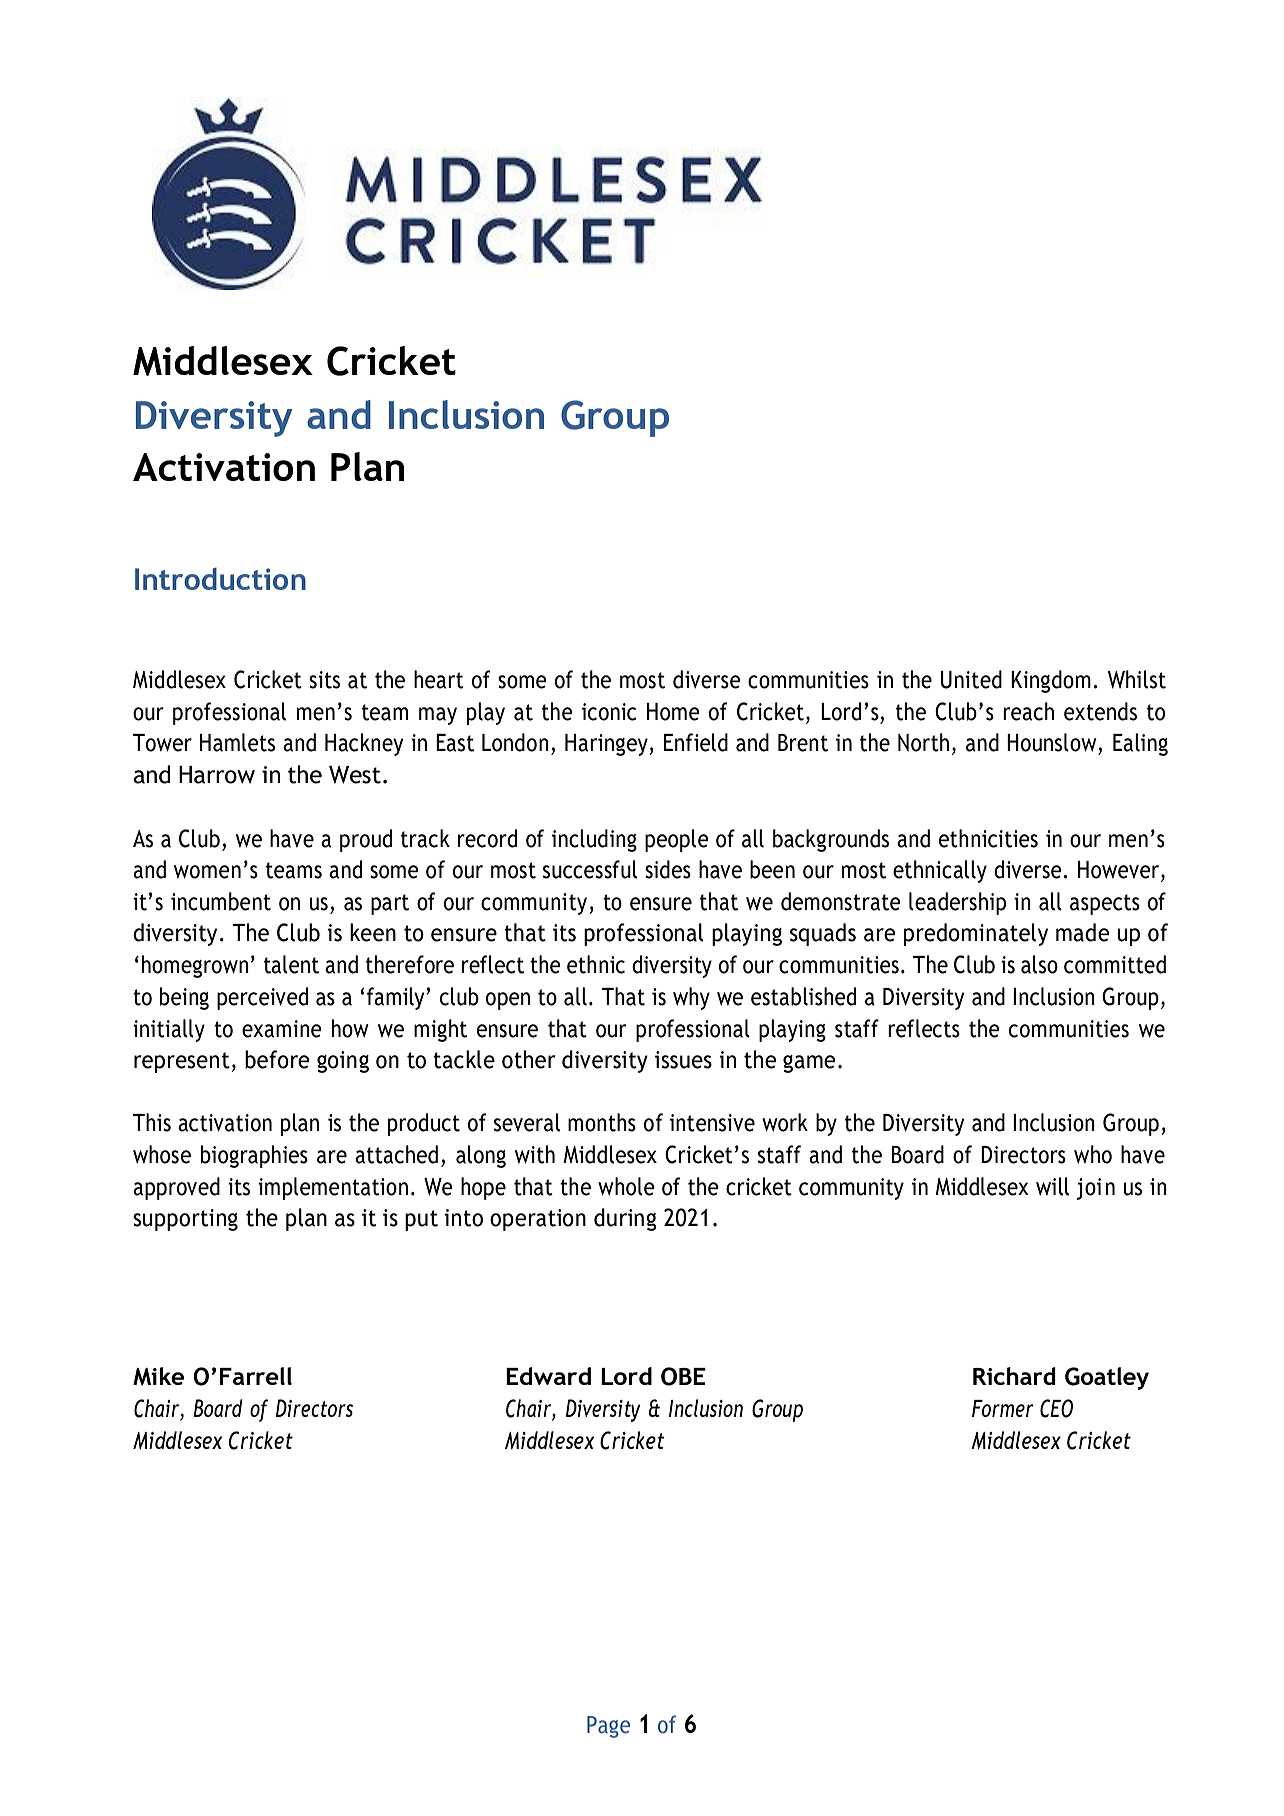  I want to click on OBE, so click(683, 1376).
